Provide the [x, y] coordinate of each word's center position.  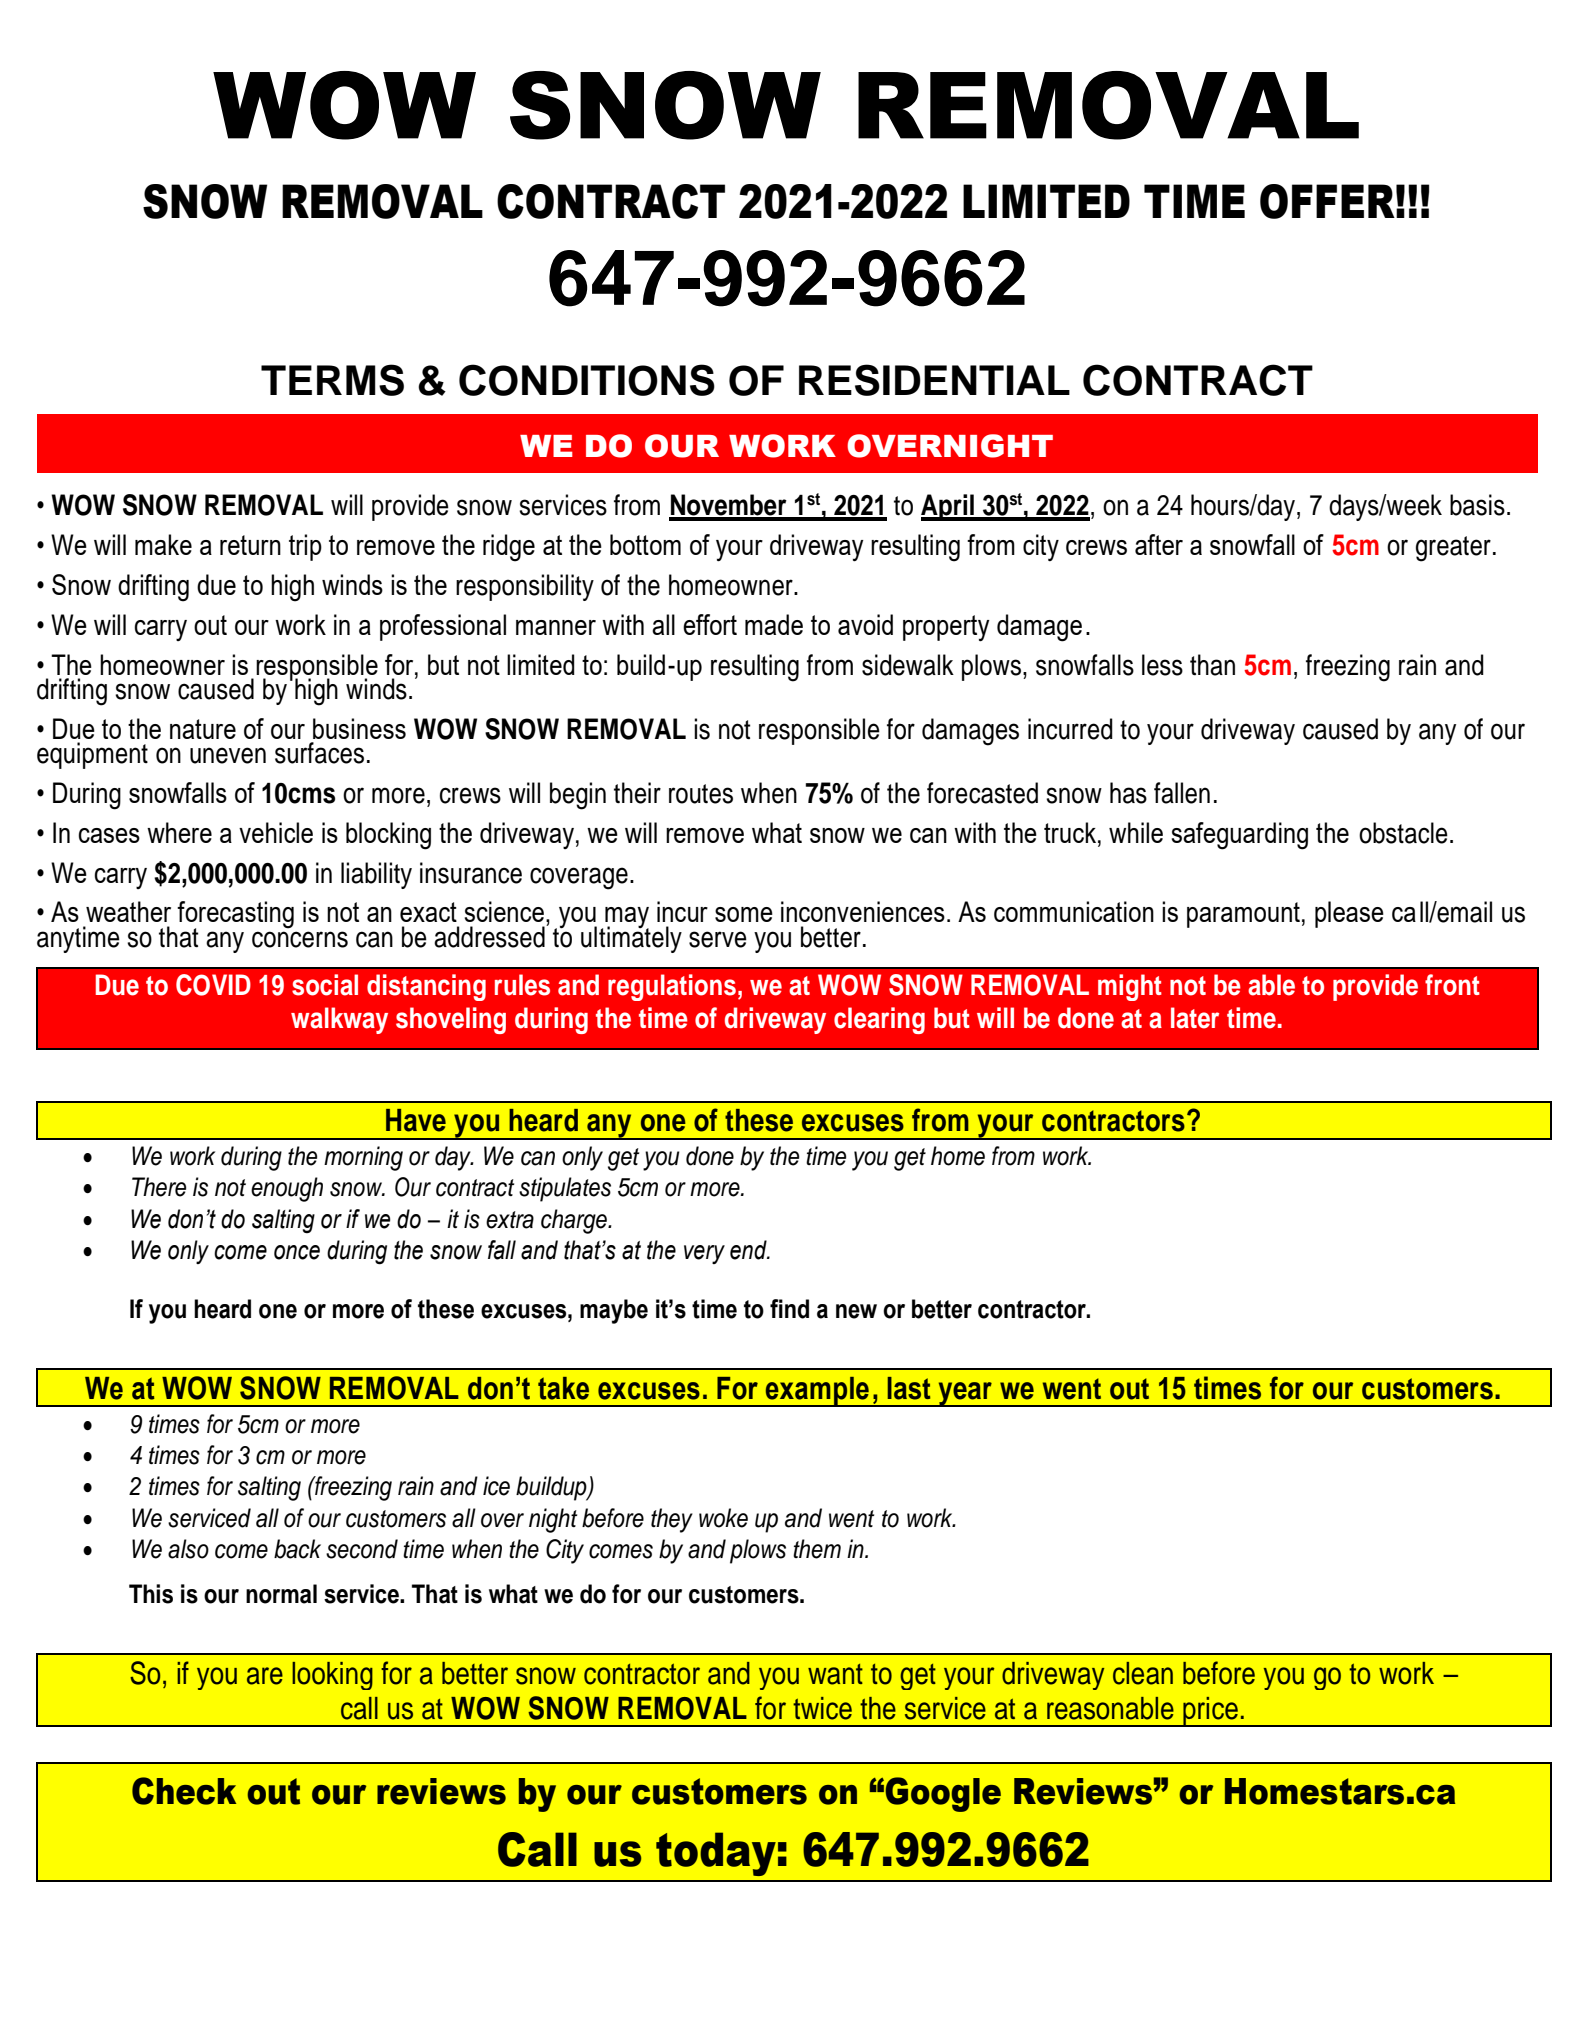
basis [1477, 505]
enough [287, 1189]
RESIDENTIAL [934, 380]
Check [184, 1791]
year [965, 1394]
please [1349, 914]
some [744, 914]
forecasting [235, 916]
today [716, 1854]
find [789, 1309]
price [1210, 1711]
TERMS [332, 380]
